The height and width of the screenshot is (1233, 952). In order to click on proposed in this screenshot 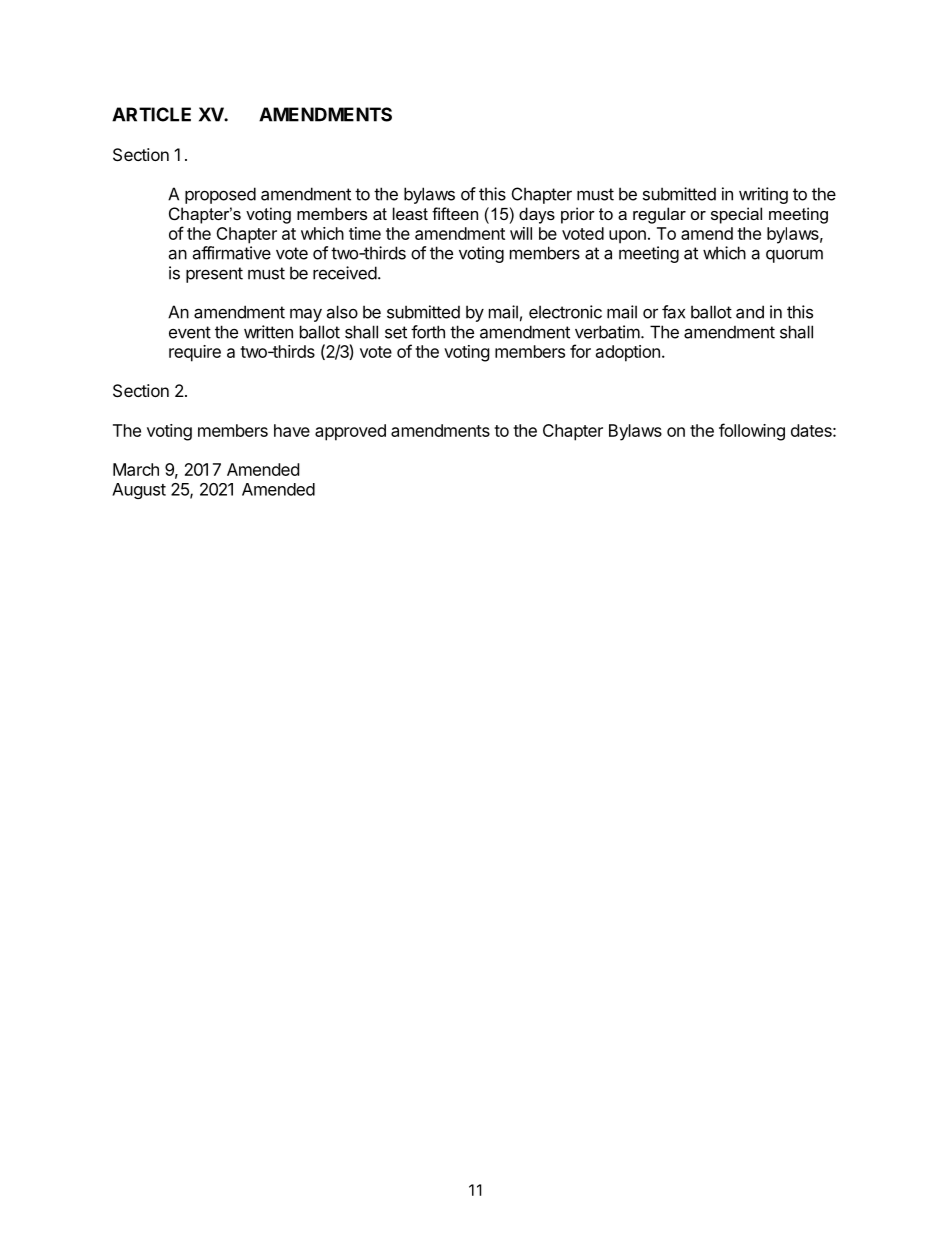, I will do `click(220, 195)`.
